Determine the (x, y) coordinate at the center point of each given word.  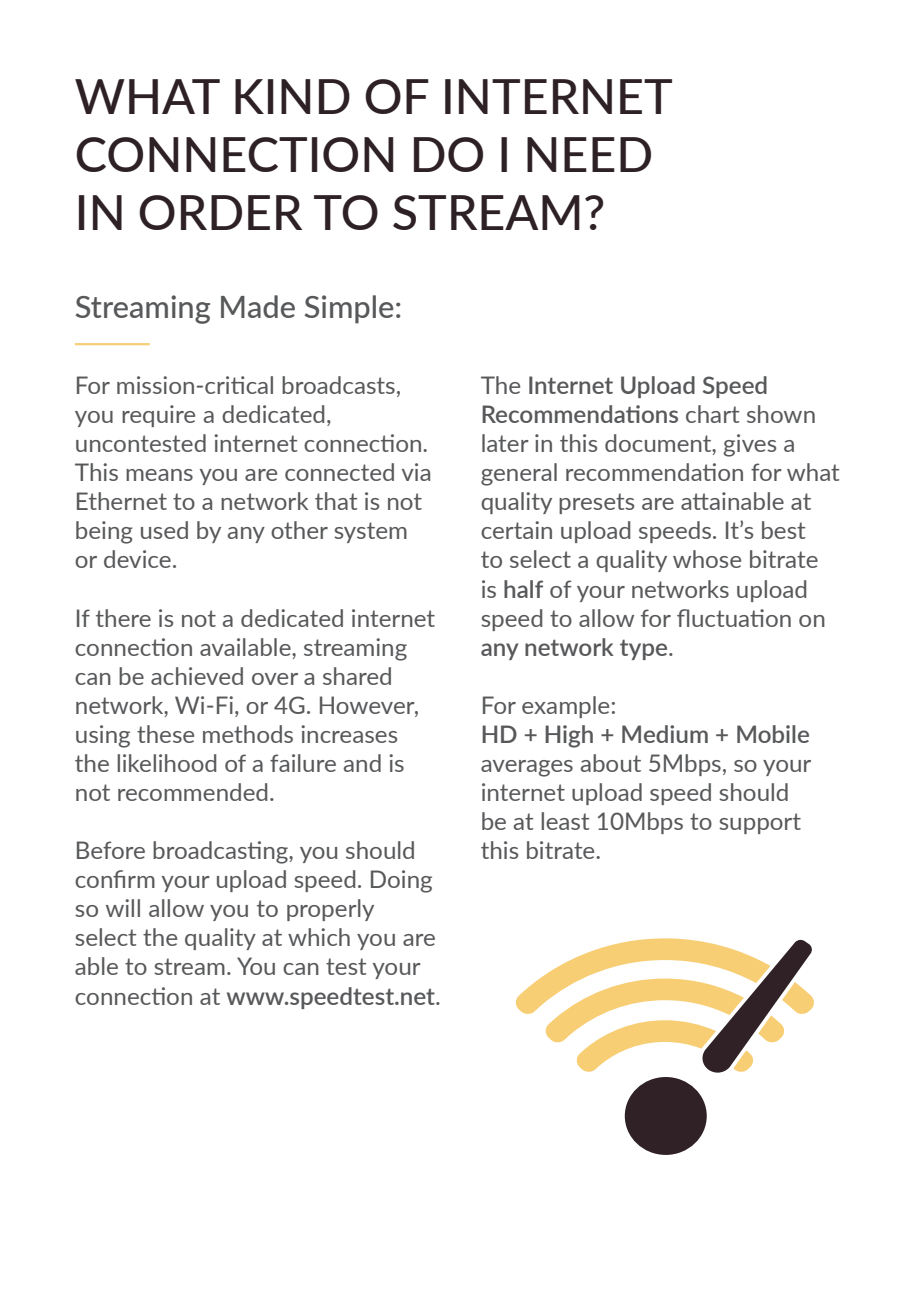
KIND (292, 96)
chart (712, 414)
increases (349, 734)
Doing (401, 881)
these (165, 734)
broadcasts (338, 385)
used (164, 530)
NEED (589, 154)
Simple (349, 309)
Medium (665, 734)
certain (516, 530)
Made (258, 306)
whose (707, 559)
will (123, 908)
